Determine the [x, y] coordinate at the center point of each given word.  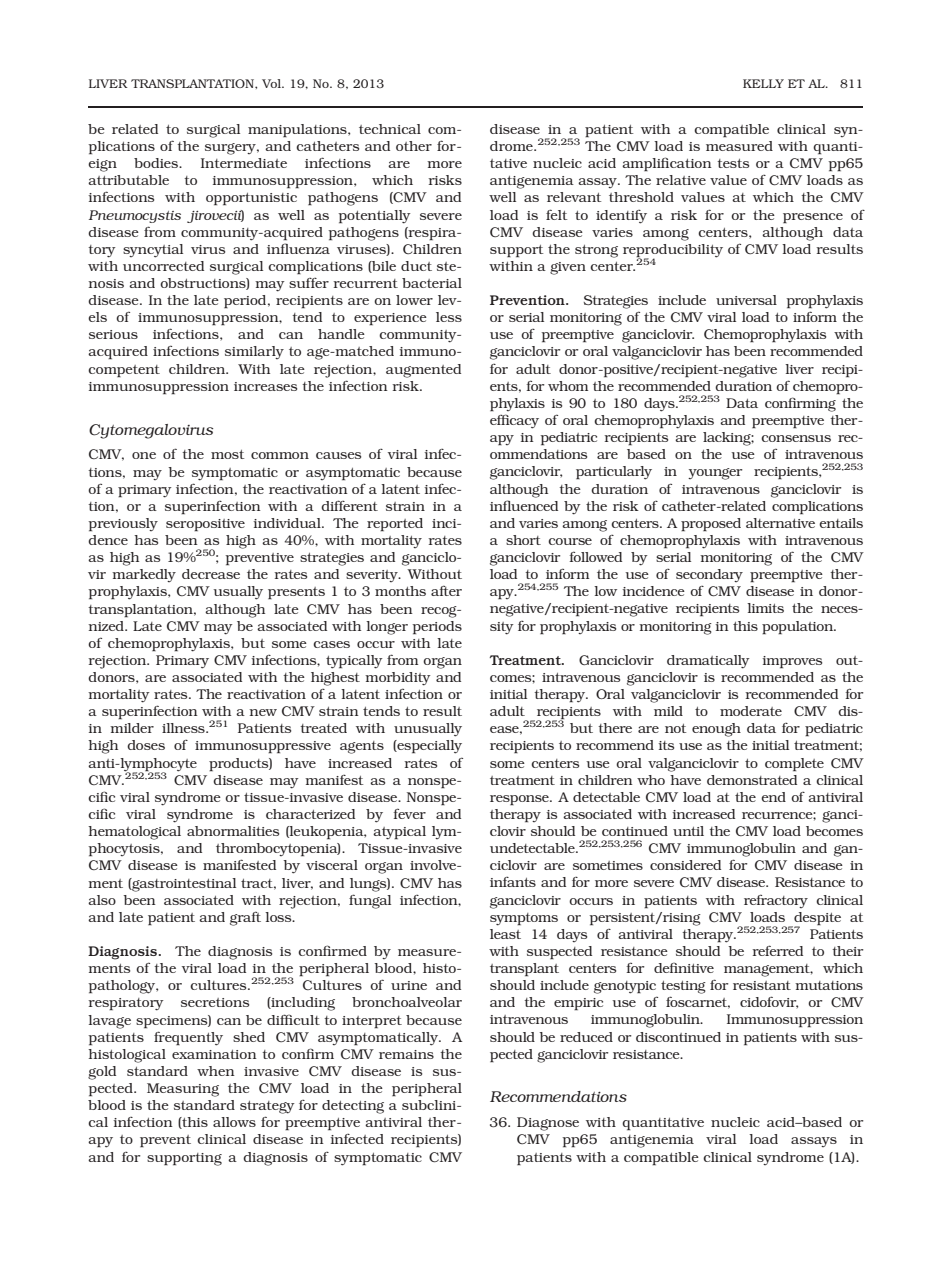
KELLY [763, 83]
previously [123, 525]
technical [390, 129]
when [216, 1071]
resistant [762, 985]
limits [765, 608]
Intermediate [244, 163]
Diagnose [548, 1124]
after [446, 590]
